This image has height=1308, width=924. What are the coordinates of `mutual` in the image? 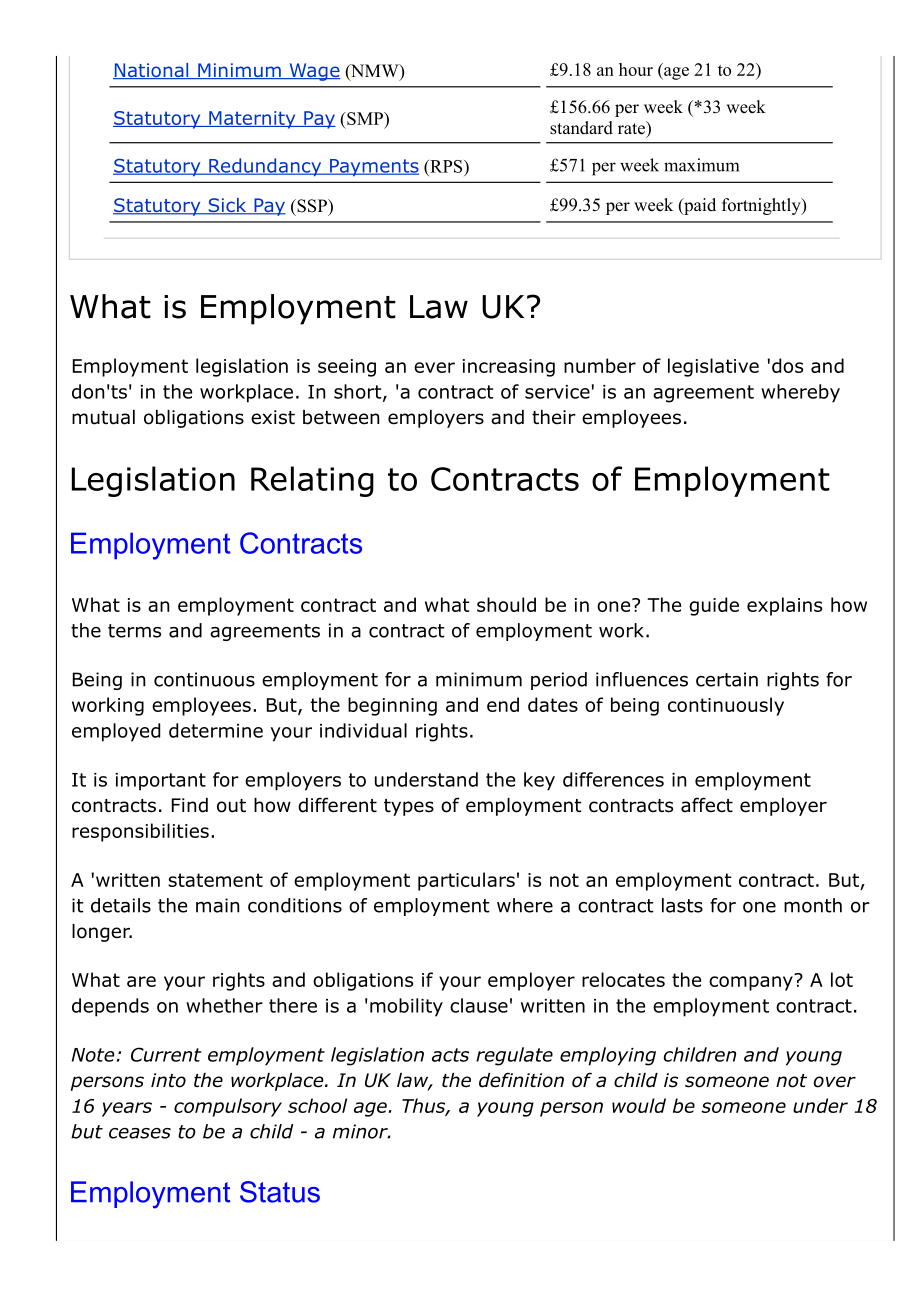 It's located at (103, 417).
